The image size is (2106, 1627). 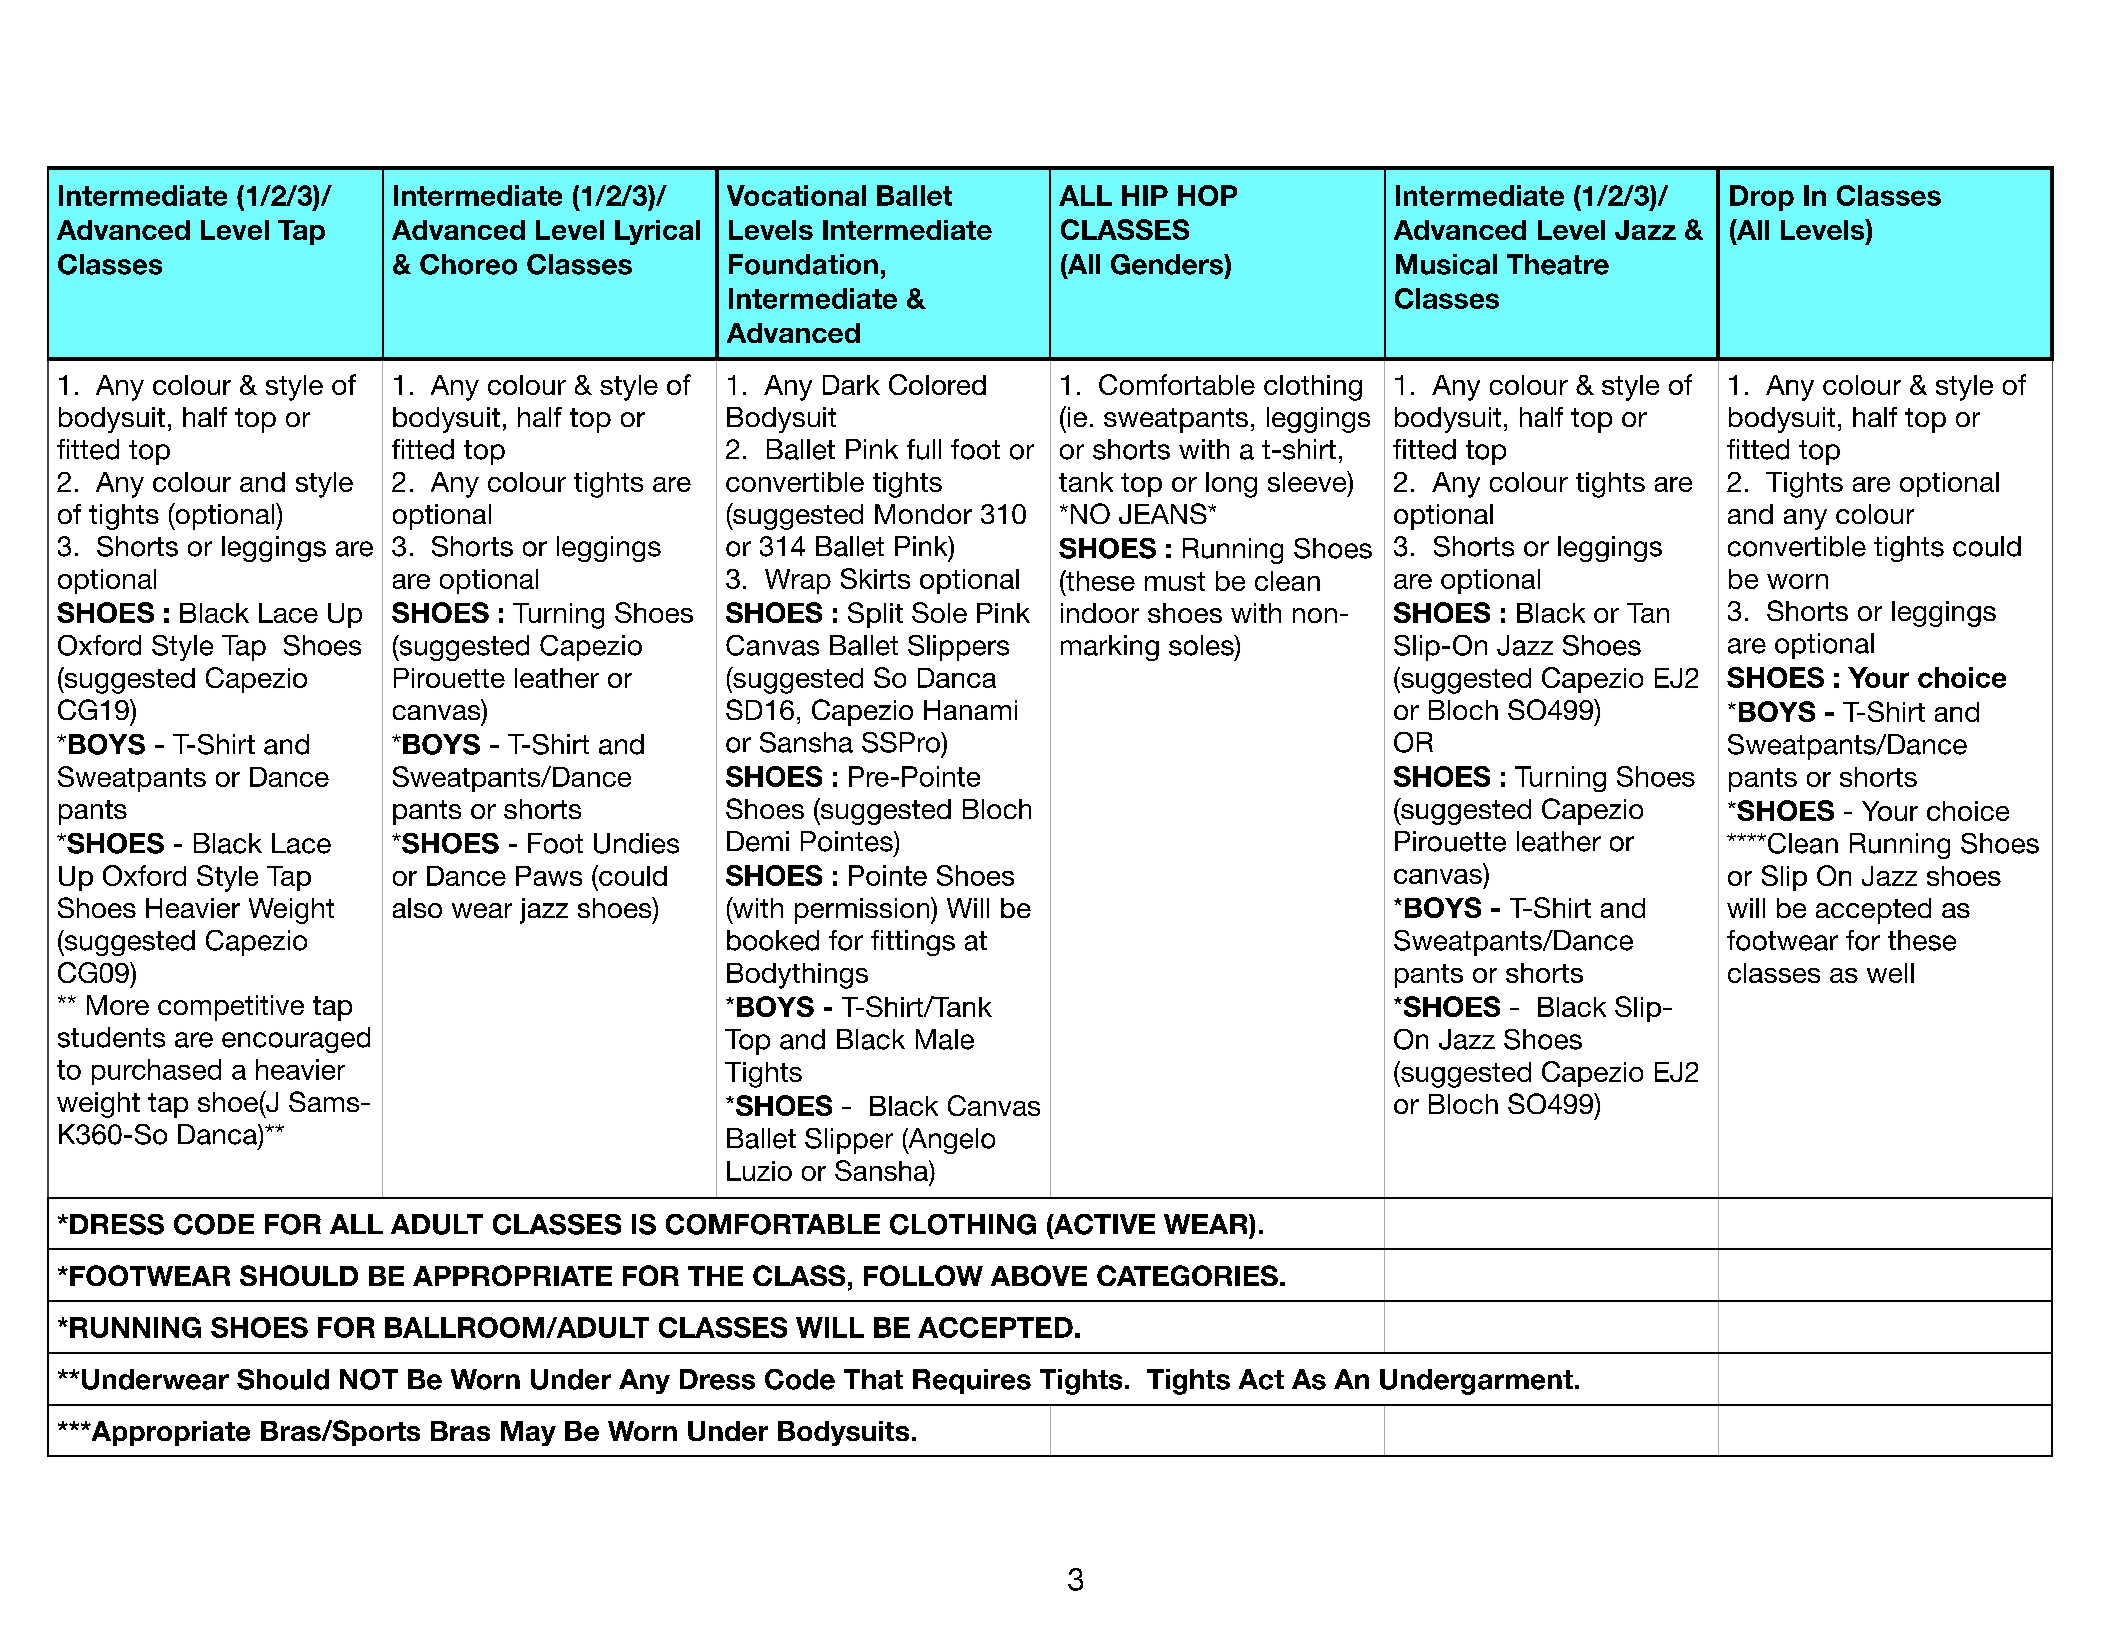 I want to click on also, so click(x=417, y=908).
